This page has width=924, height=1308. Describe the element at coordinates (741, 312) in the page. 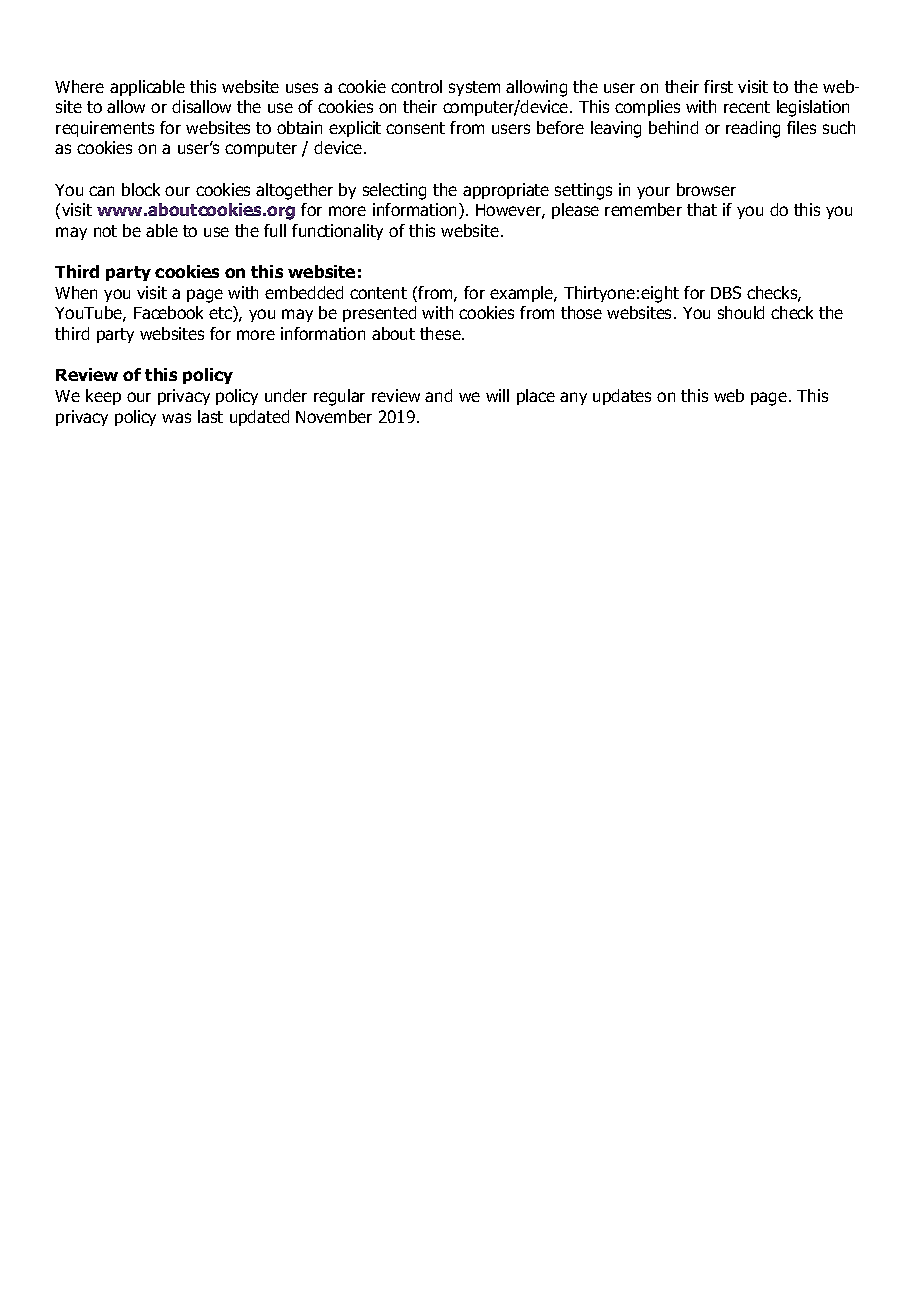

I see `should` at that location.
